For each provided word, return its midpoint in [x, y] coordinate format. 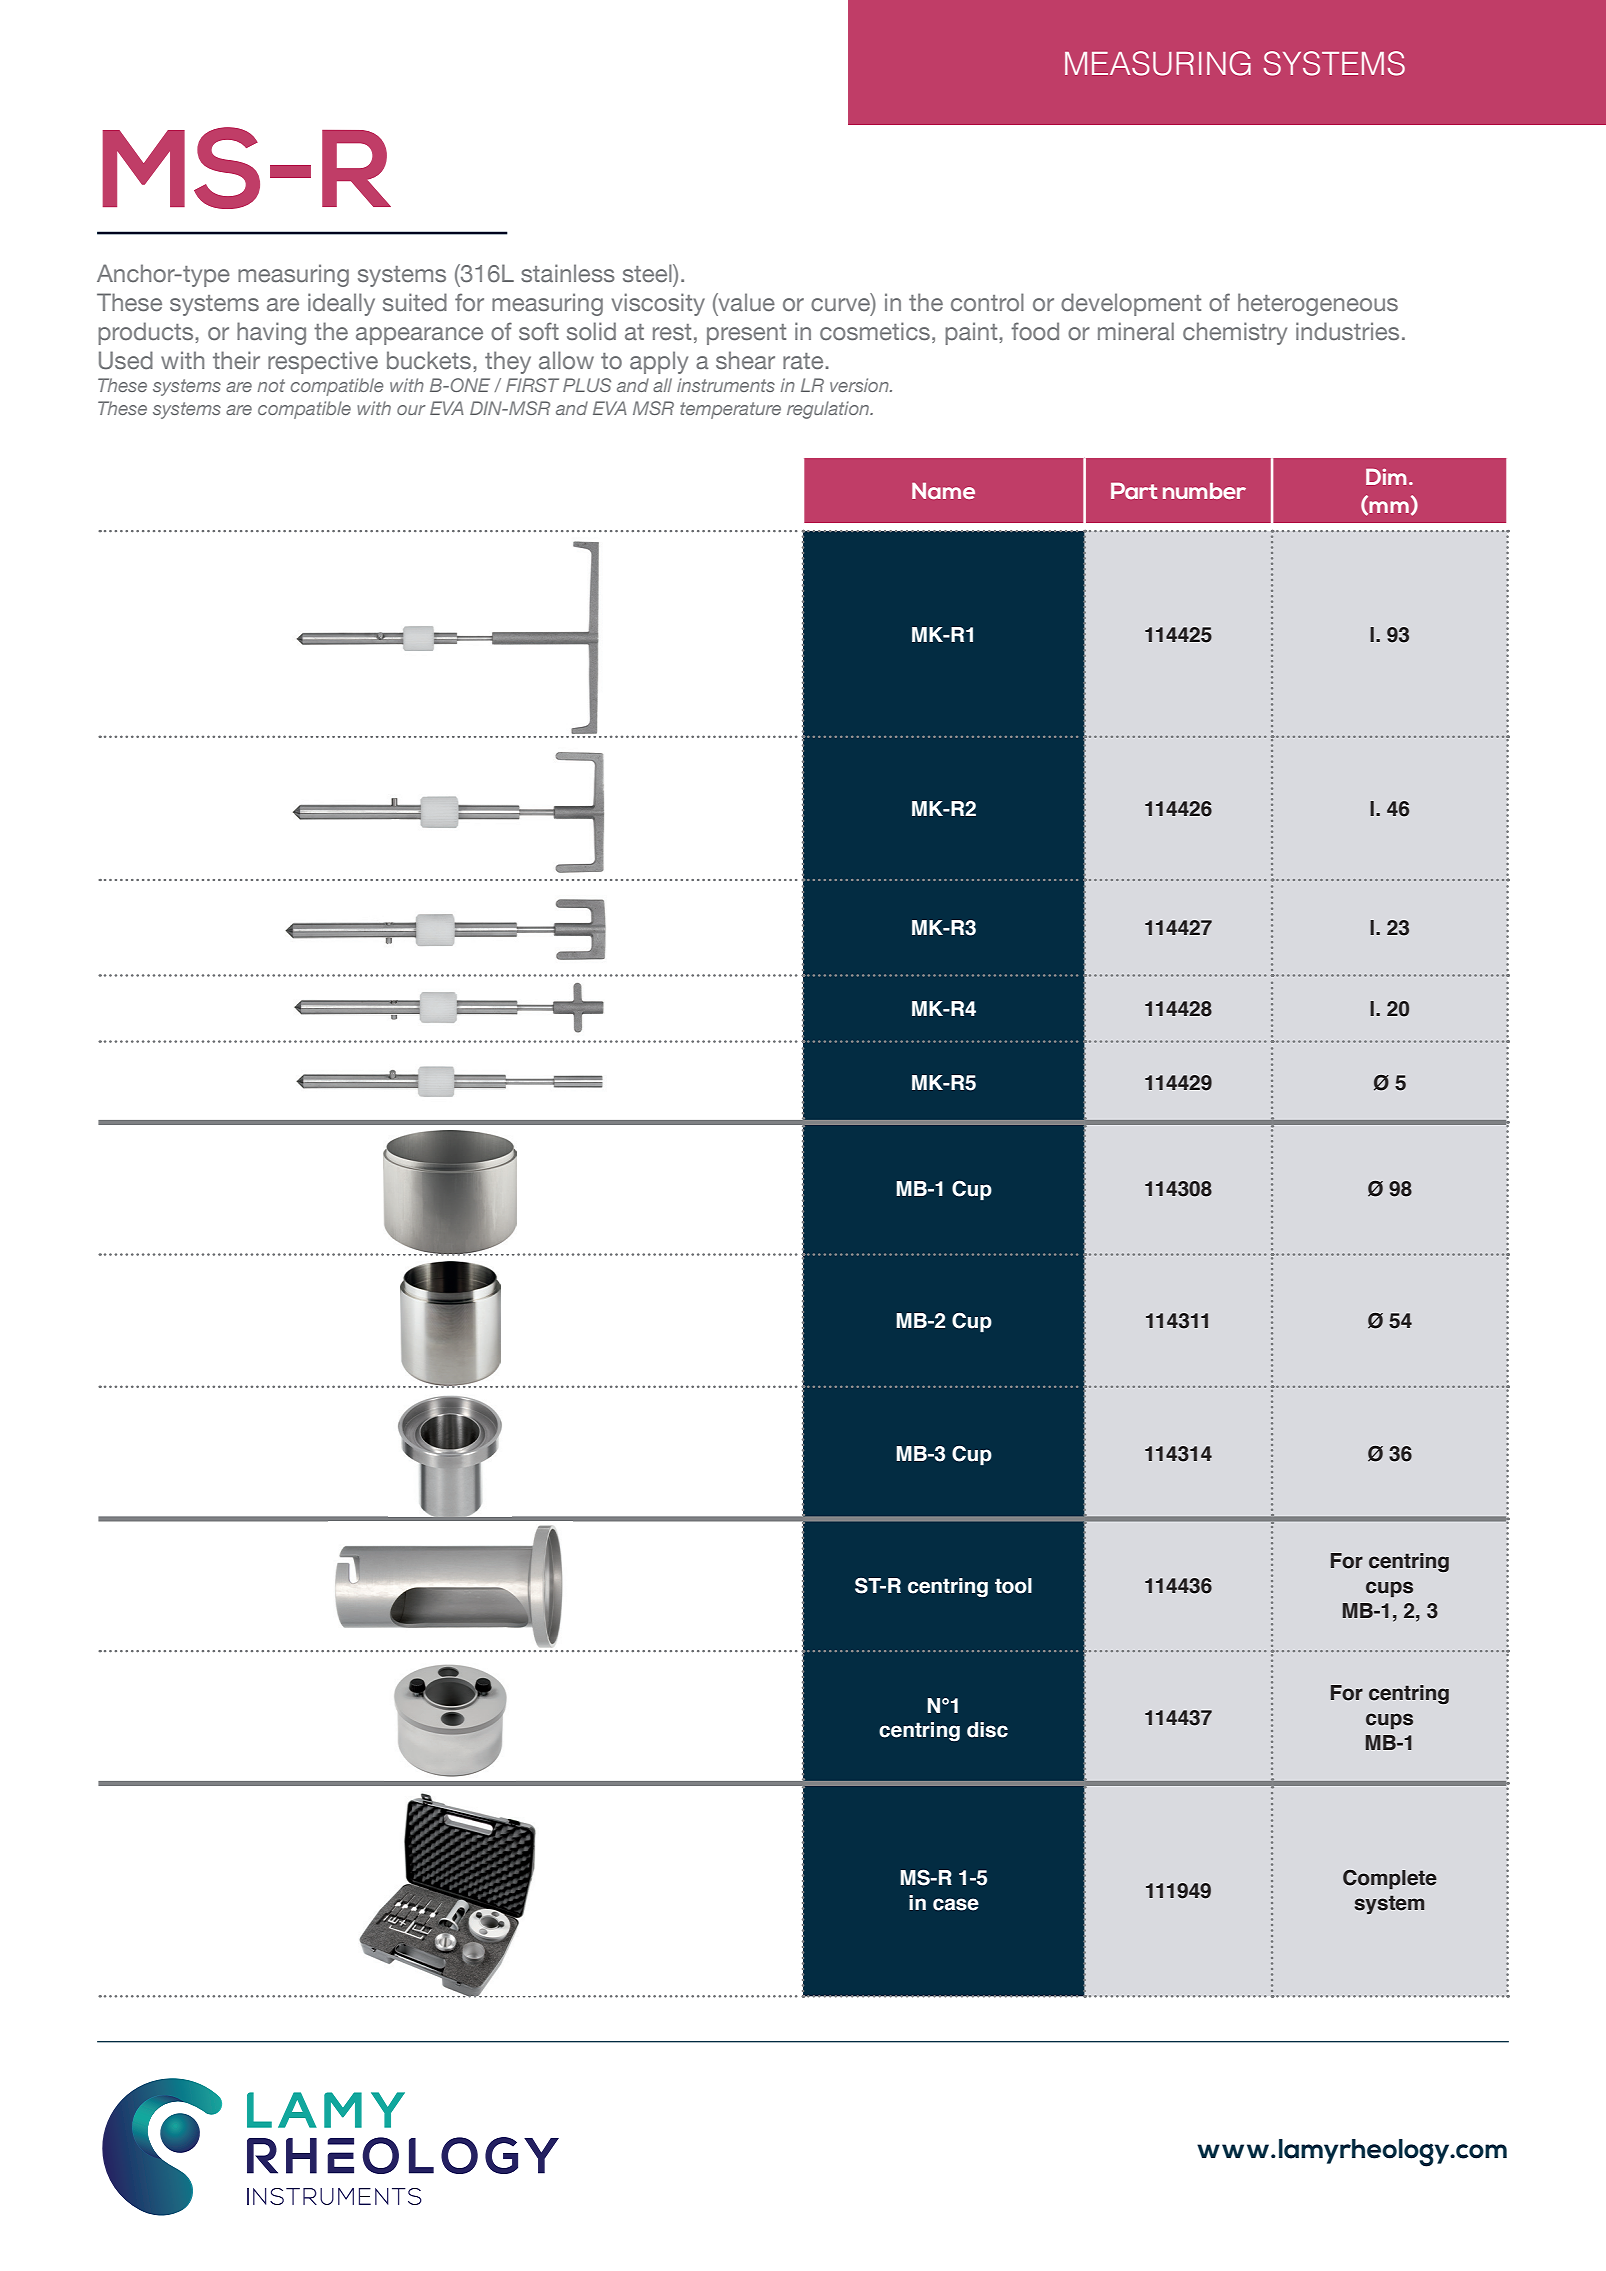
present [746, 334]
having [271, 333]
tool [1013, 1586]
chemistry [1235, 333]
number [1204, 491]
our [411, 410]
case [956, 1904]
